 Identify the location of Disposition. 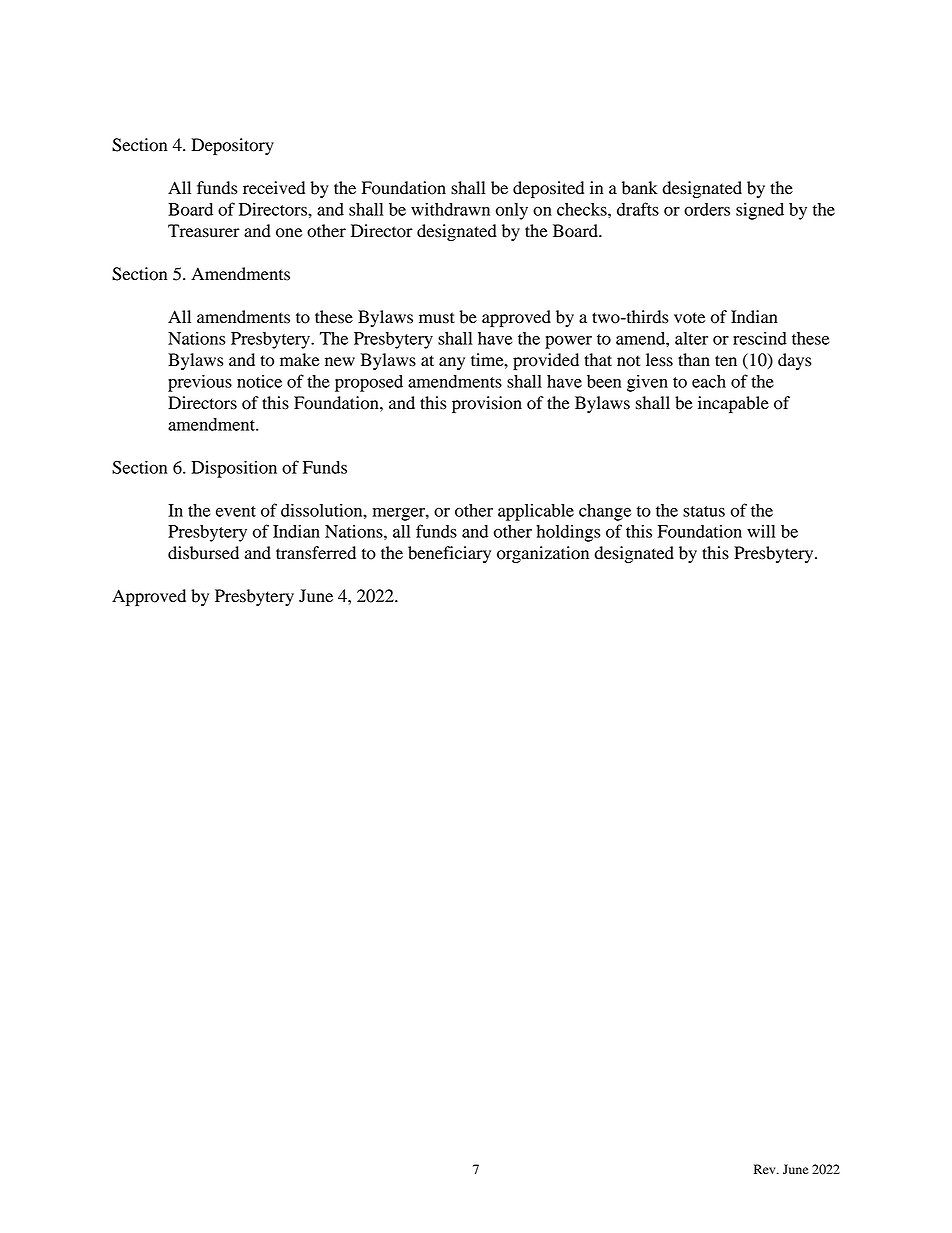
(234, 469).
